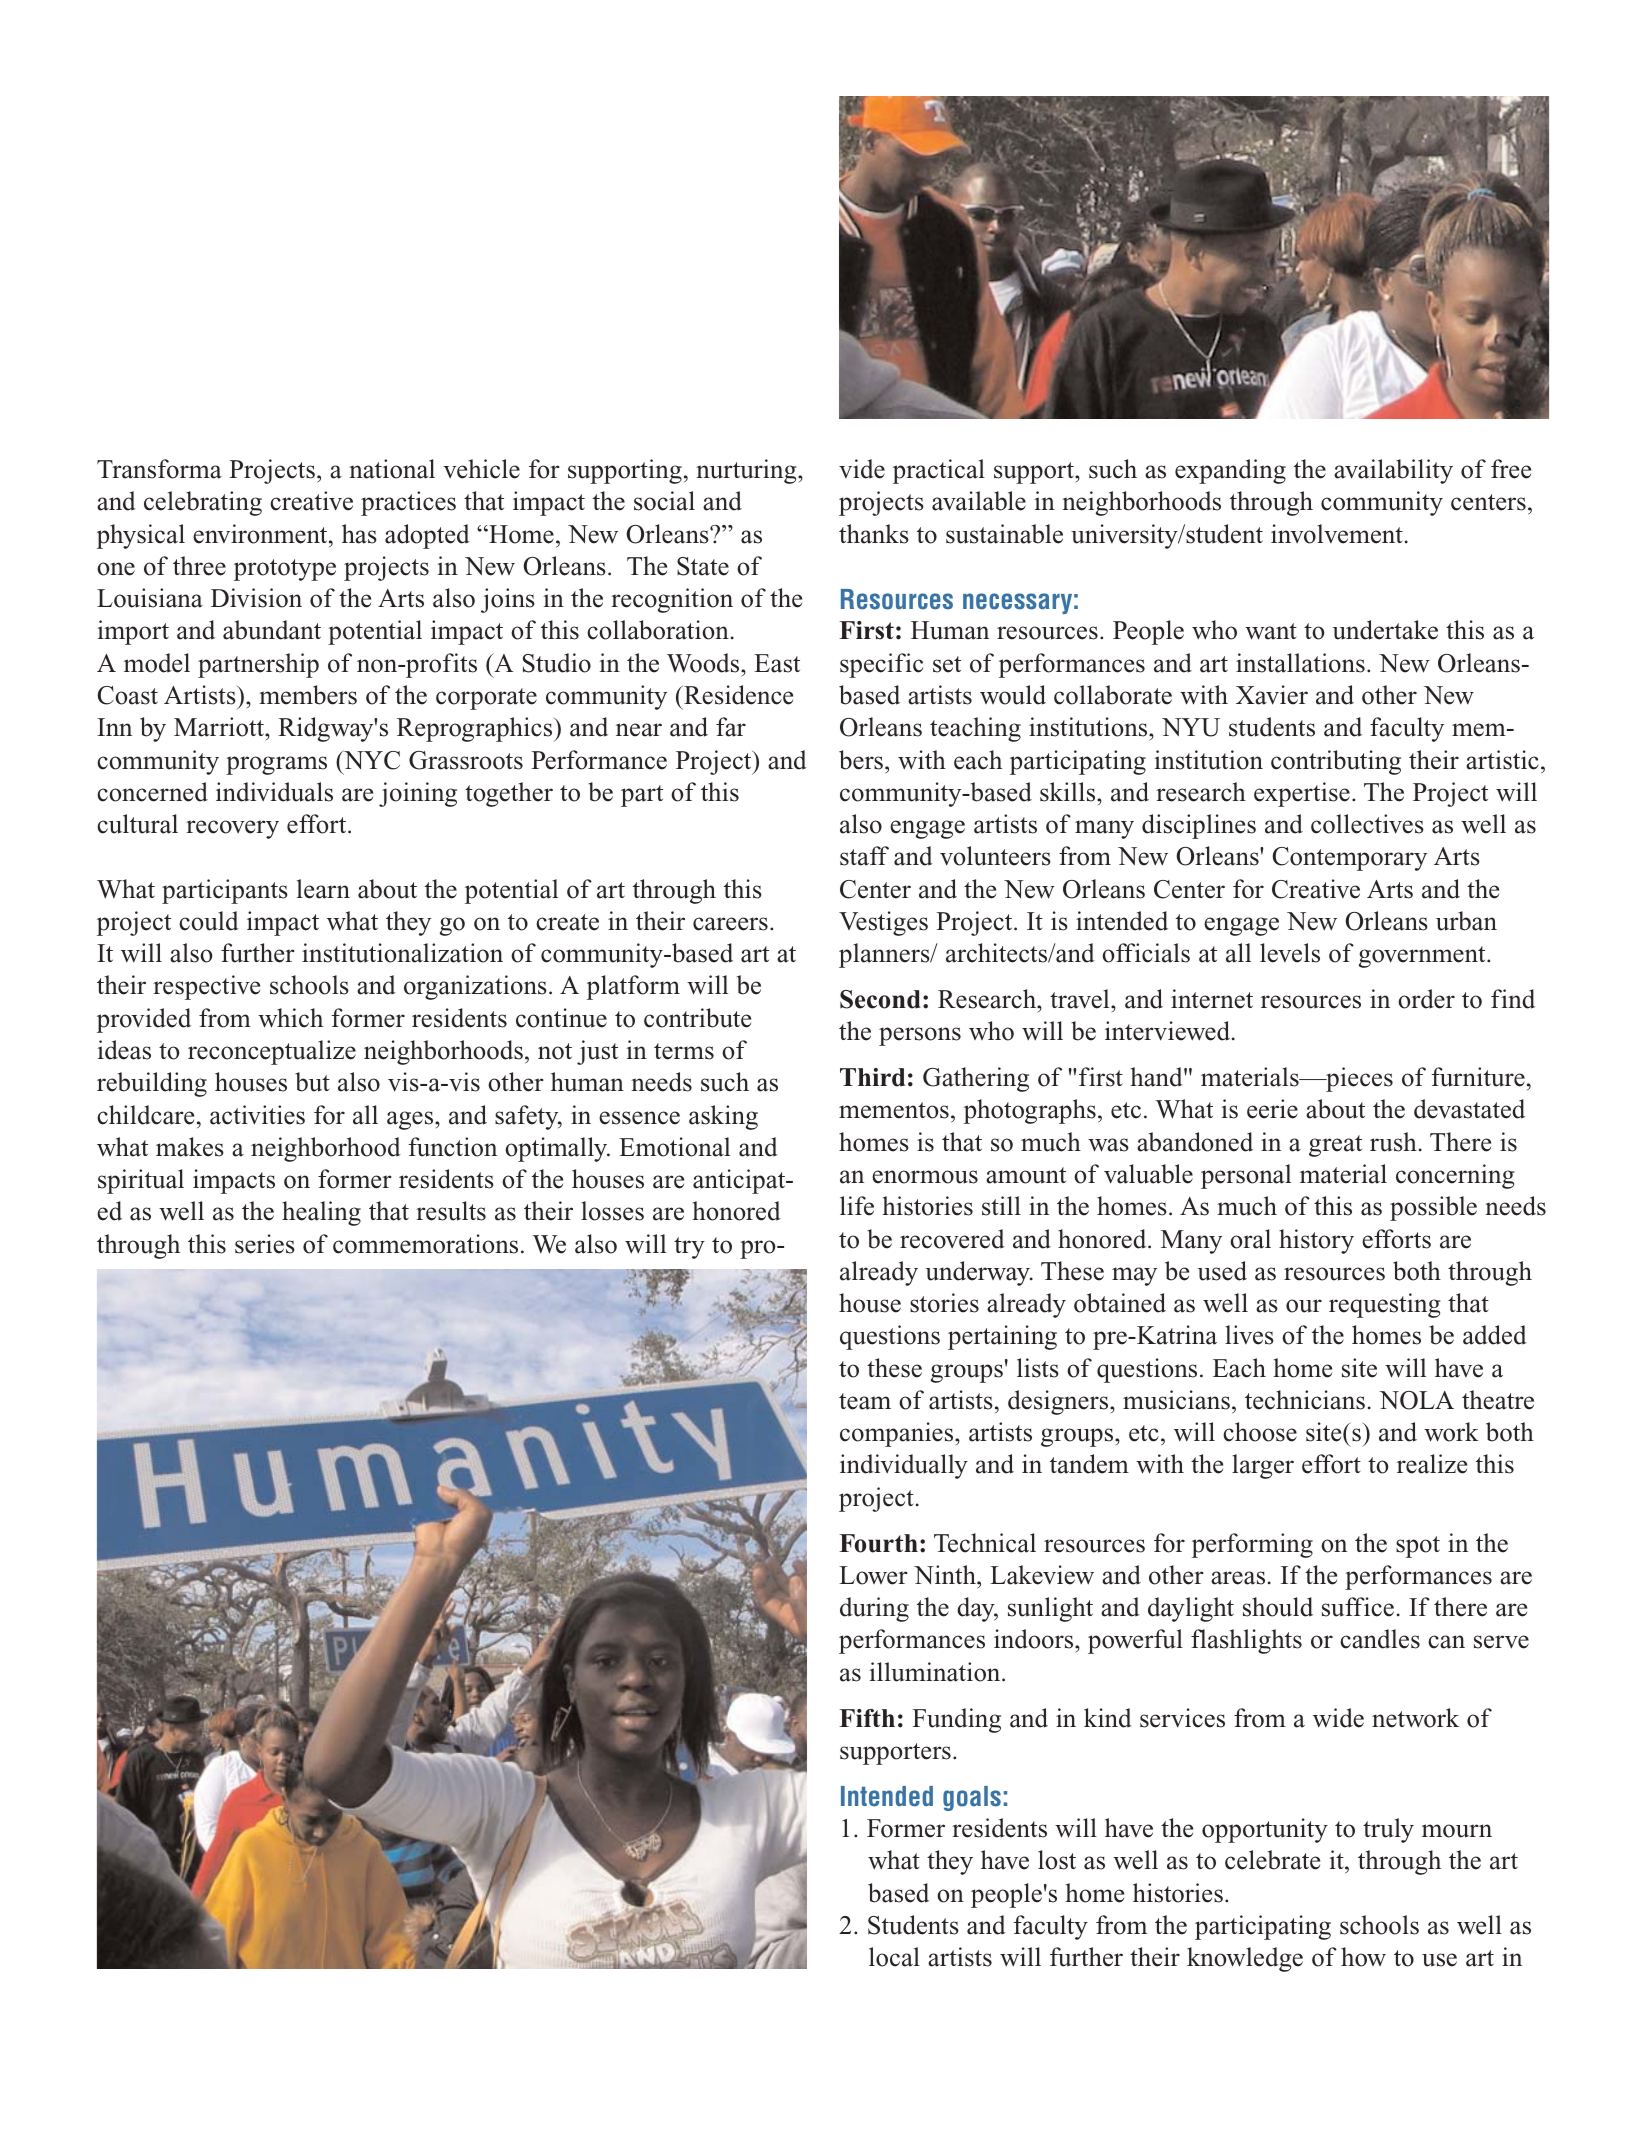 The height and width of the screenshot is (2130, 1646). What do you see at coordinates (1337, 534) in the screenshot?
I see `involvement` at bounding box center [1337, 534].
